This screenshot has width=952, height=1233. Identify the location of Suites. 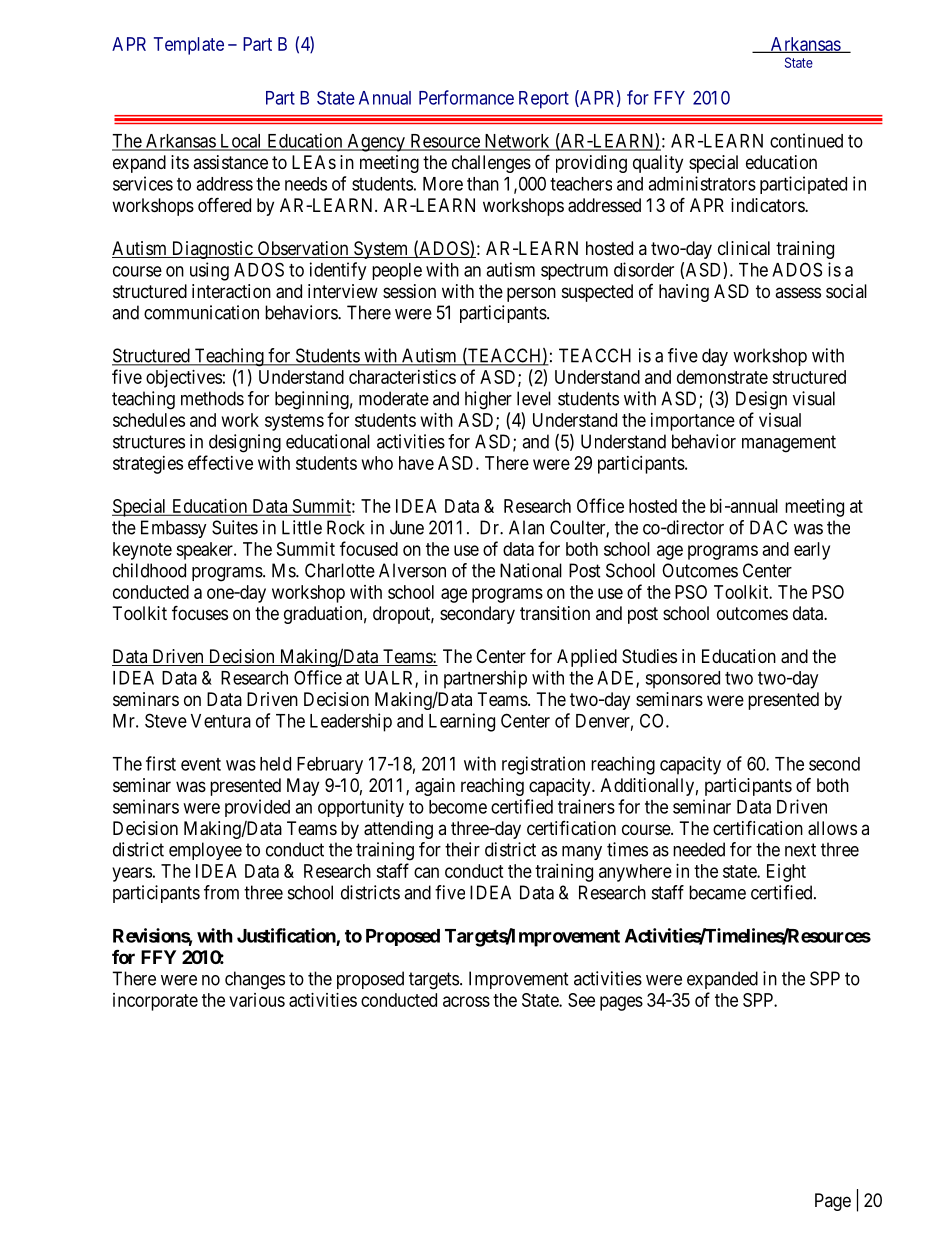
(235, 527).
